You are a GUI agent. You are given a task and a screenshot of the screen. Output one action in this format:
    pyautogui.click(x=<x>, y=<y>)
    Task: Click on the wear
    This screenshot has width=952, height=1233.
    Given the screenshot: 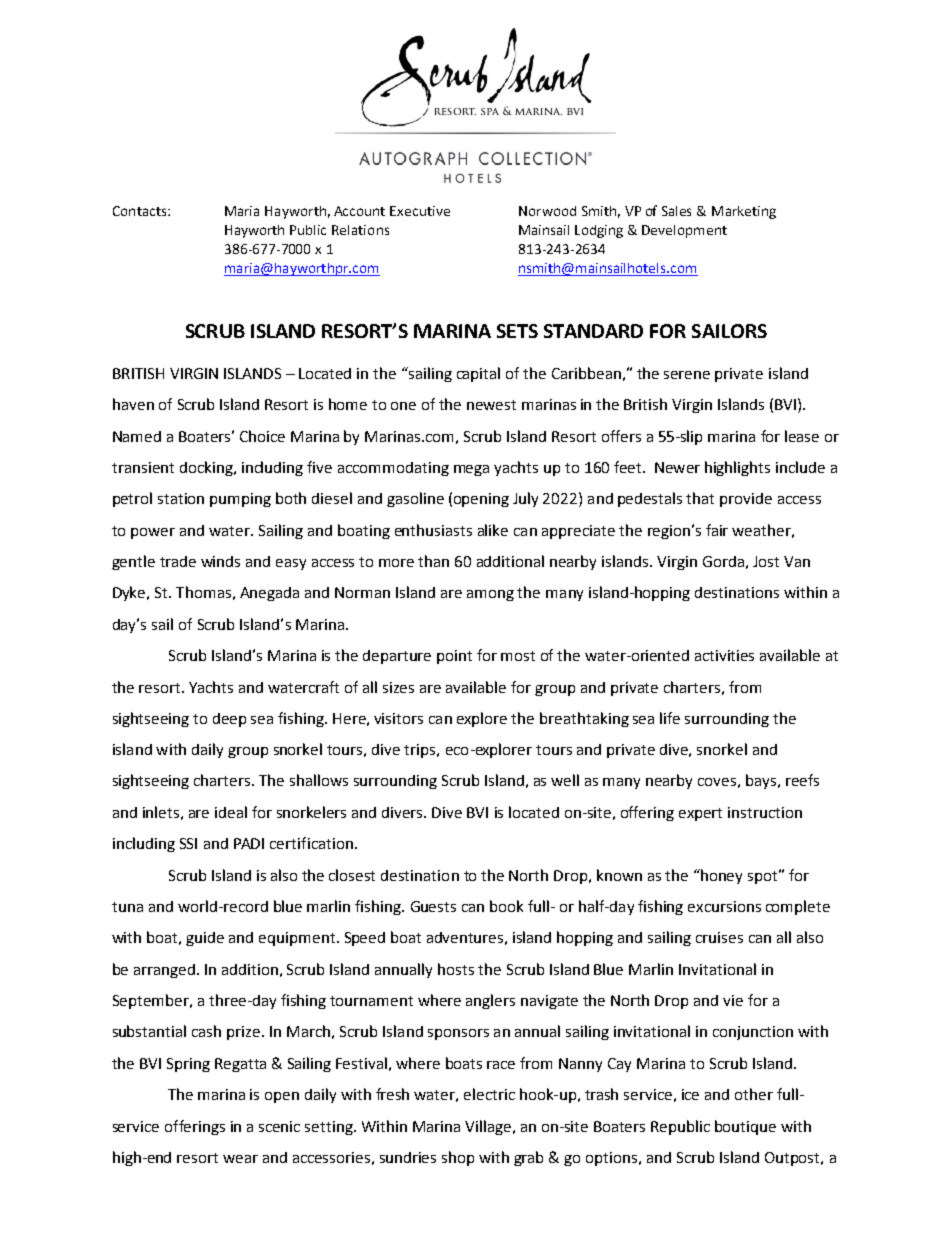 What is the action you would take?
    pyautogui.click(x=240, y=1159)
